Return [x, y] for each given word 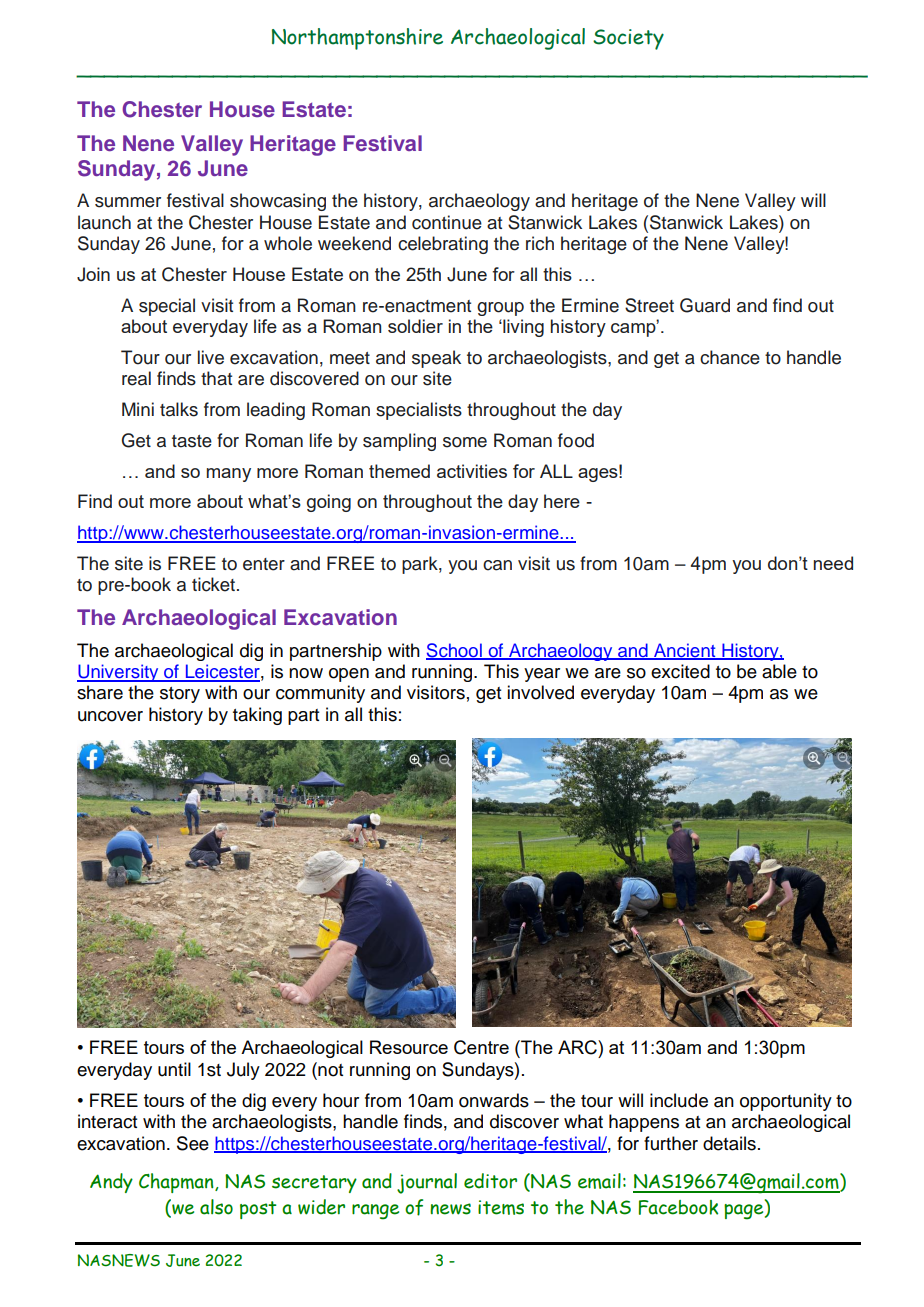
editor [490, 1181]
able [779, 671]
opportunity [786, 1102]
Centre [481, 1047]
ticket [213, 584]
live [211, 357]
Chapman [177, 1183]
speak [436, 359]
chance [730, 357]
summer [128, 202]
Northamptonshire [357, 39]
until [174, 1069]
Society [628, 39]
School [455, 651]
